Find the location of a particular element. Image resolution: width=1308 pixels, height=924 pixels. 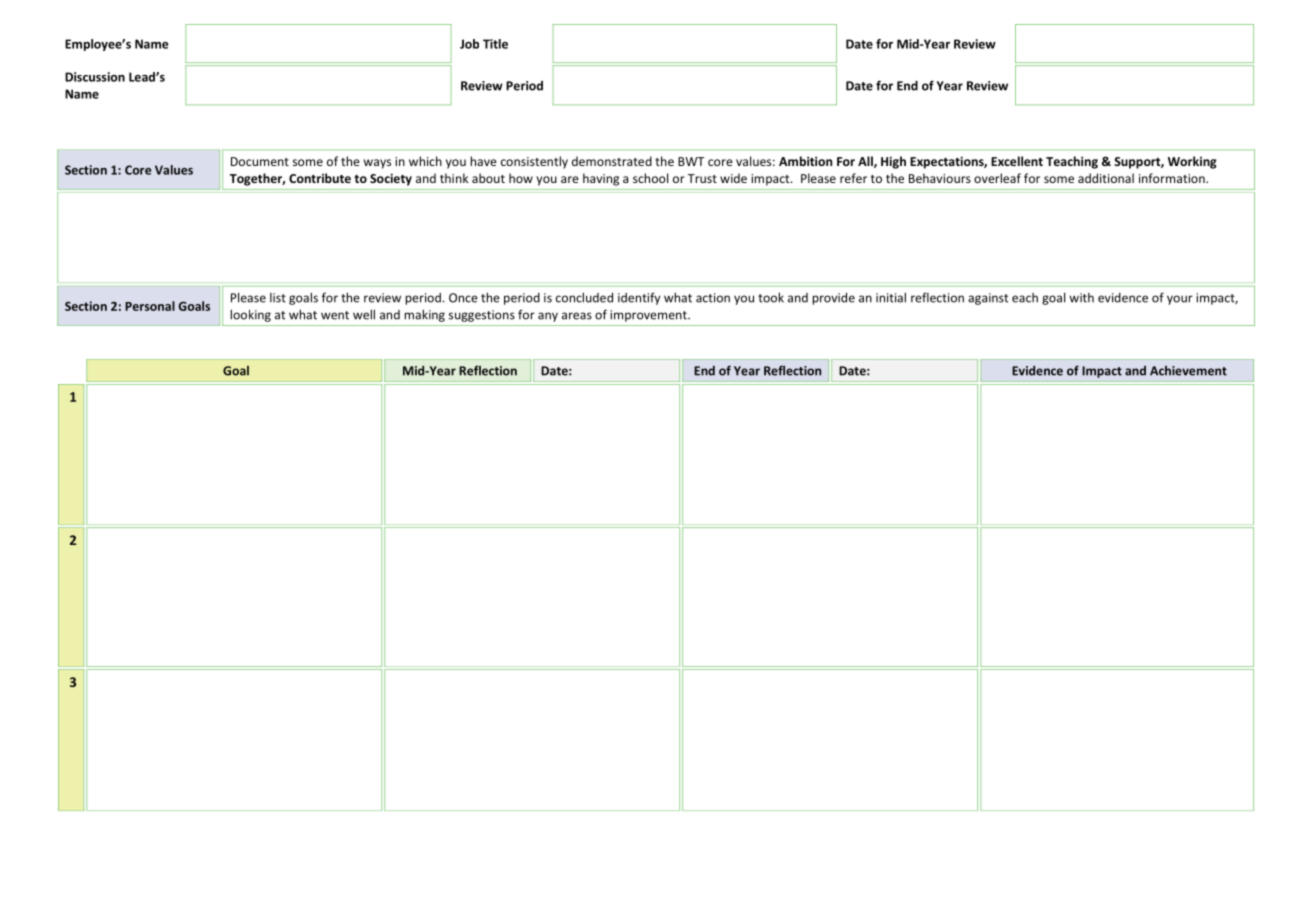

Title is located at coordinates (495, 44).
